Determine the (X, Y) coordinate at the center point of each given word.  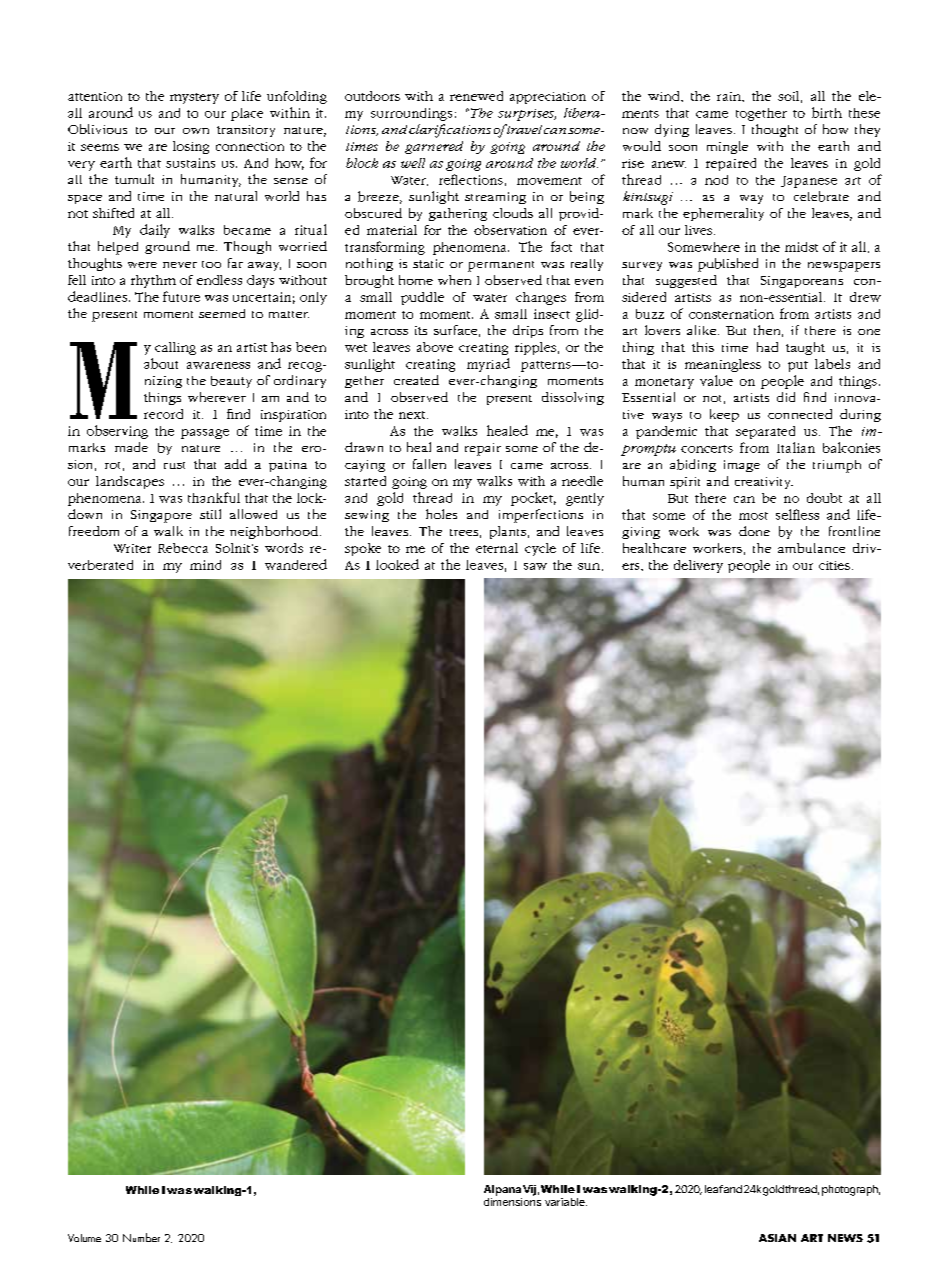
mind (205, 565)
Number (141, 1237)
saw (535, 566)
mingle (727, 147)
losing (191, 147)
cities (834, 565)
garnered (434, 147)
